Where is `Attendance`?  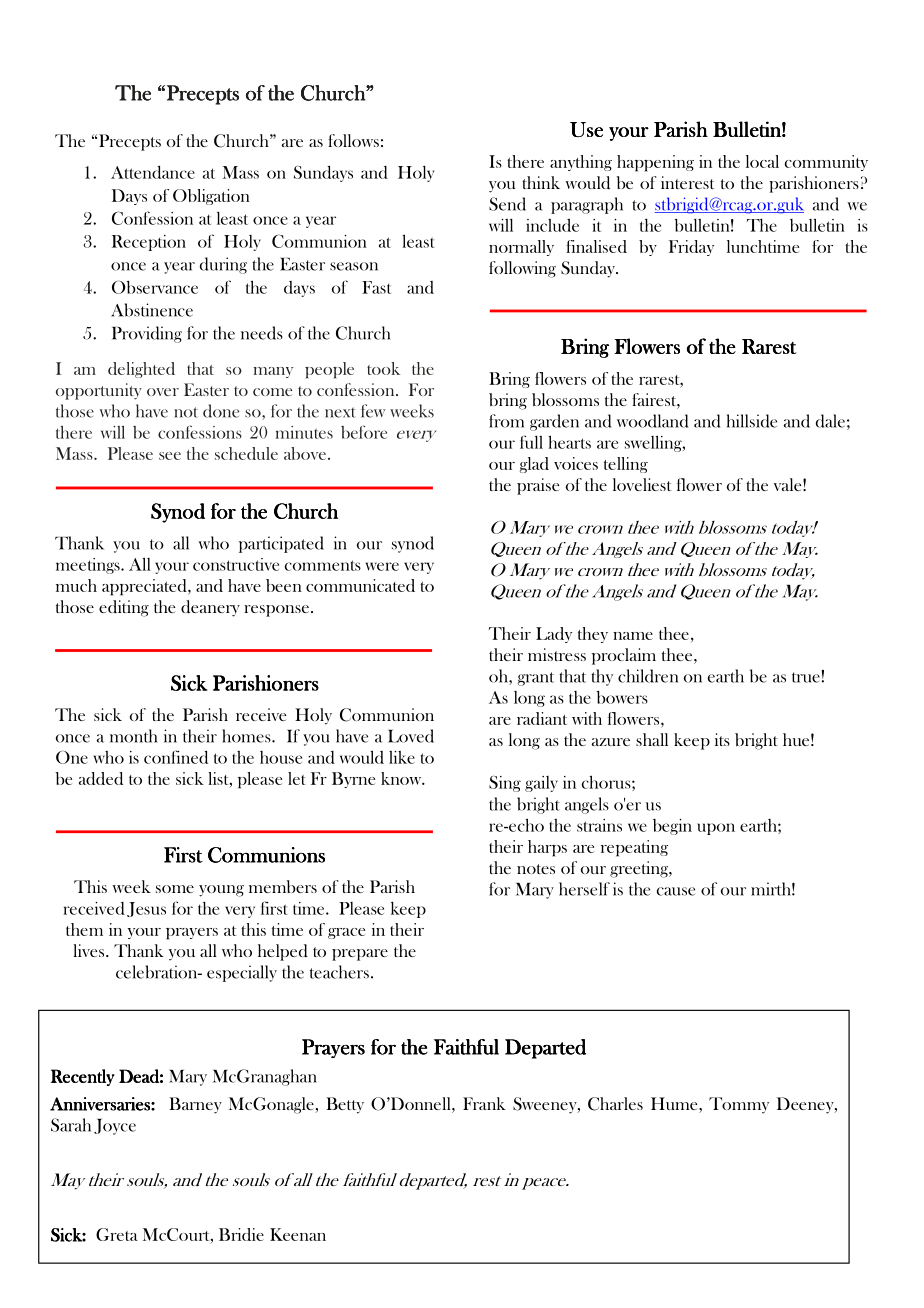
Attendance is located at coordinates (153, 172).
